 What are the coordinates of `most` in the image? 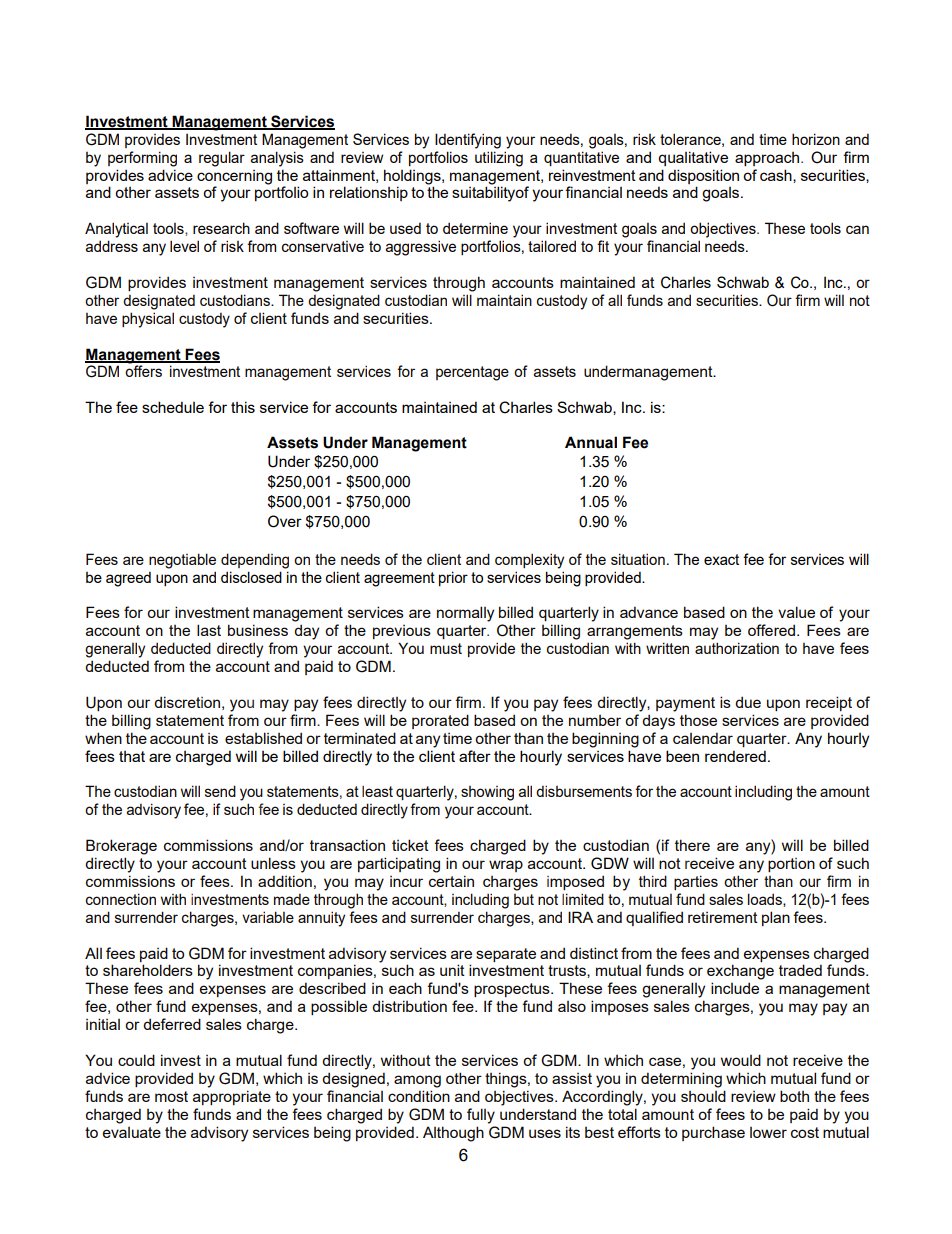 It's located at (171, 1096).
